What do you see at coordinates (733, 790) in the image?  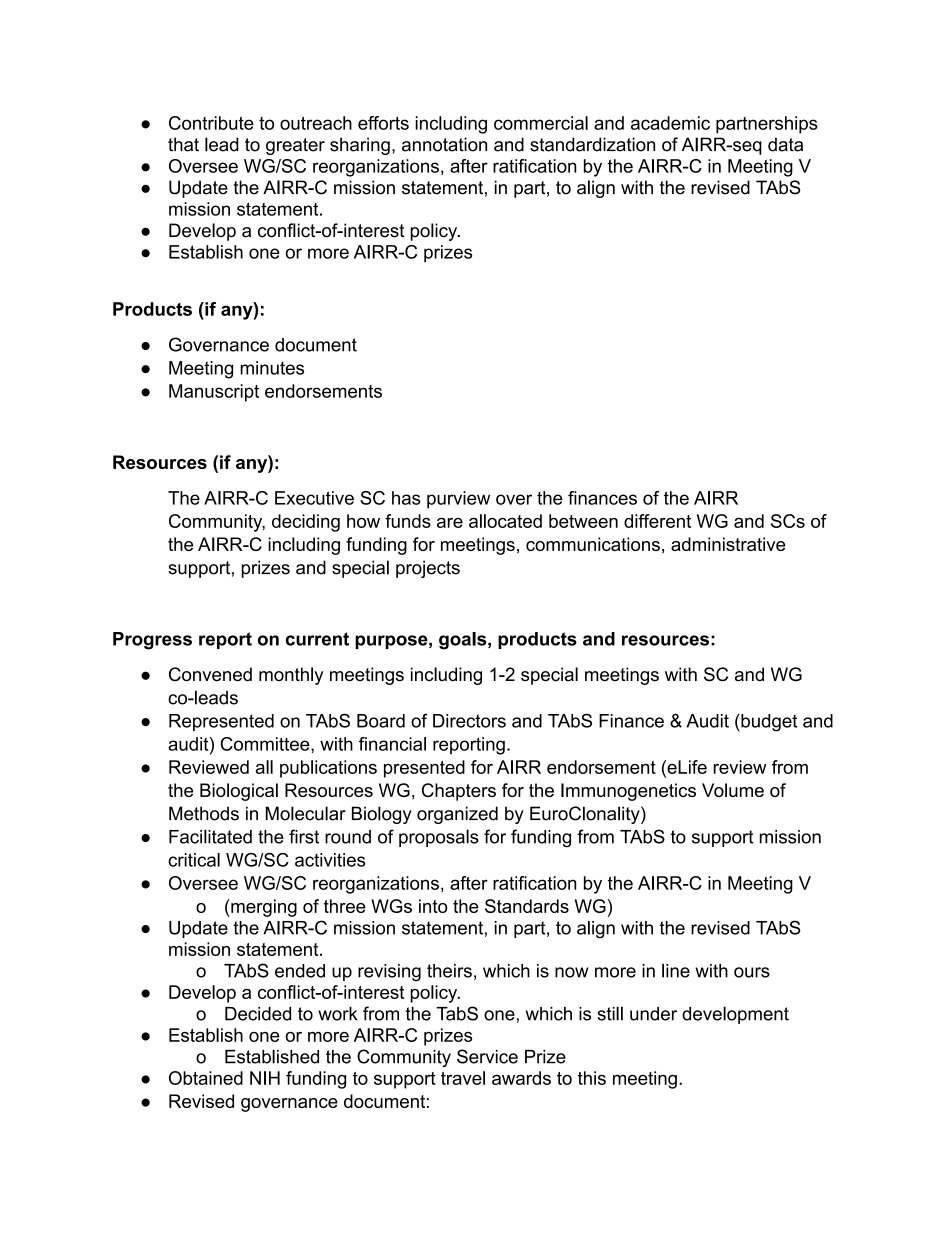 I see `Volume` at bounding box center [733, 790].
